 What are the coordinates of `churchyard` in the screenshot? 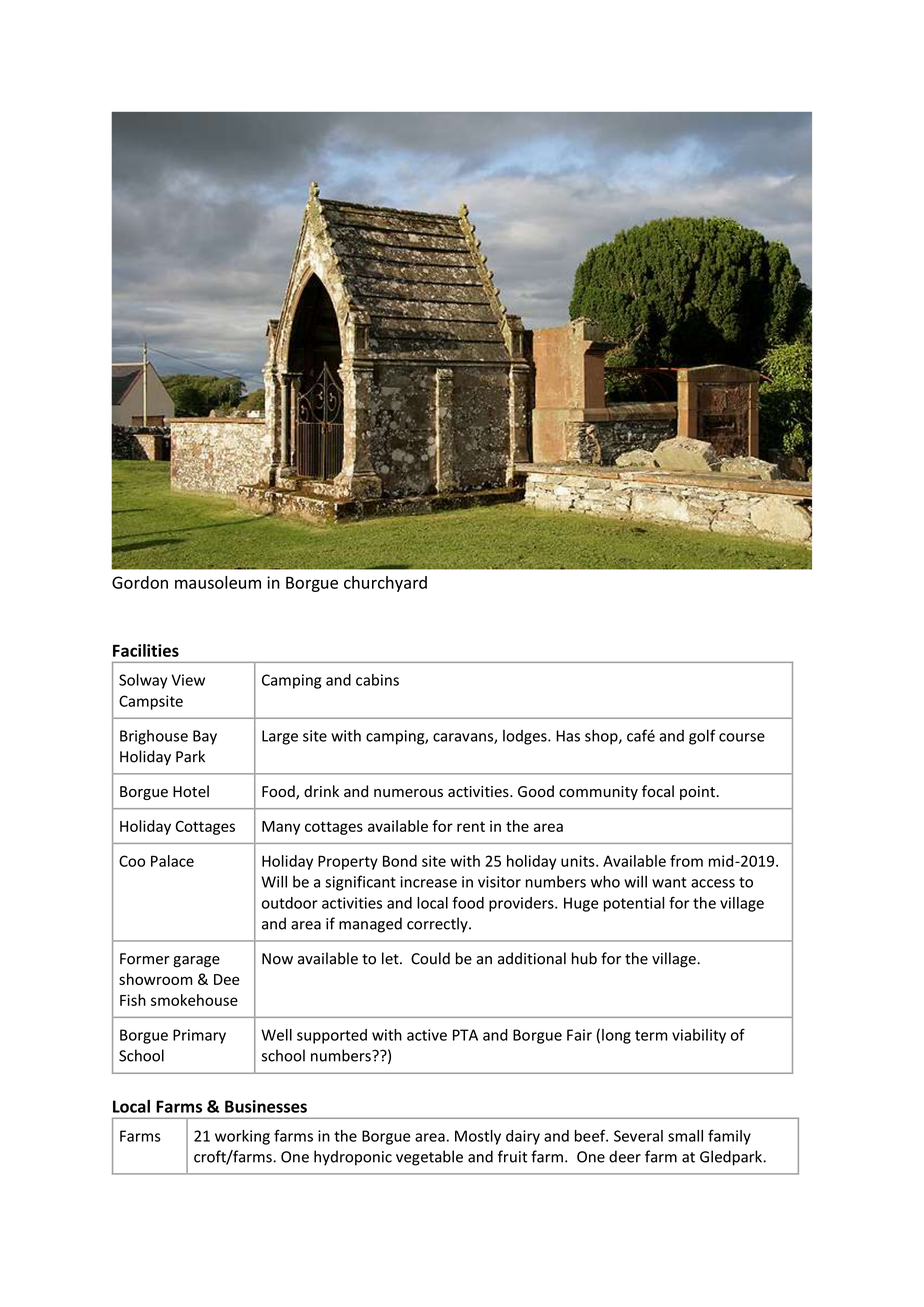 It's located at (385, 584).
